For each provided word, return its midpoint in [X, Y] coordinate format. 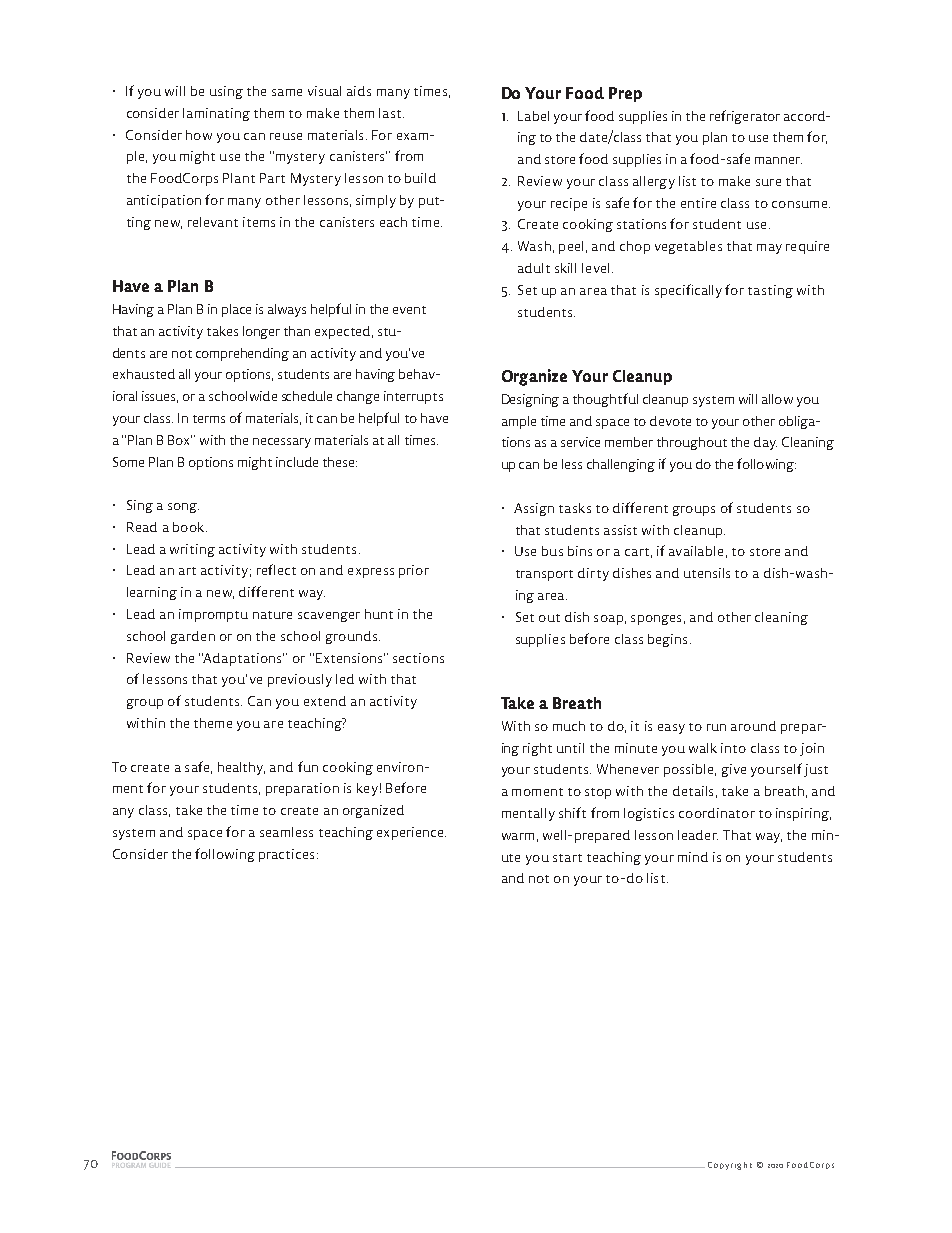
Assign [534, 509]
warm [518, 836]
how [199, 135]
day [765, 443]
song [183, 508]
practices [286, 855]
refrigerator [745, 117]
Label [533, 116]
